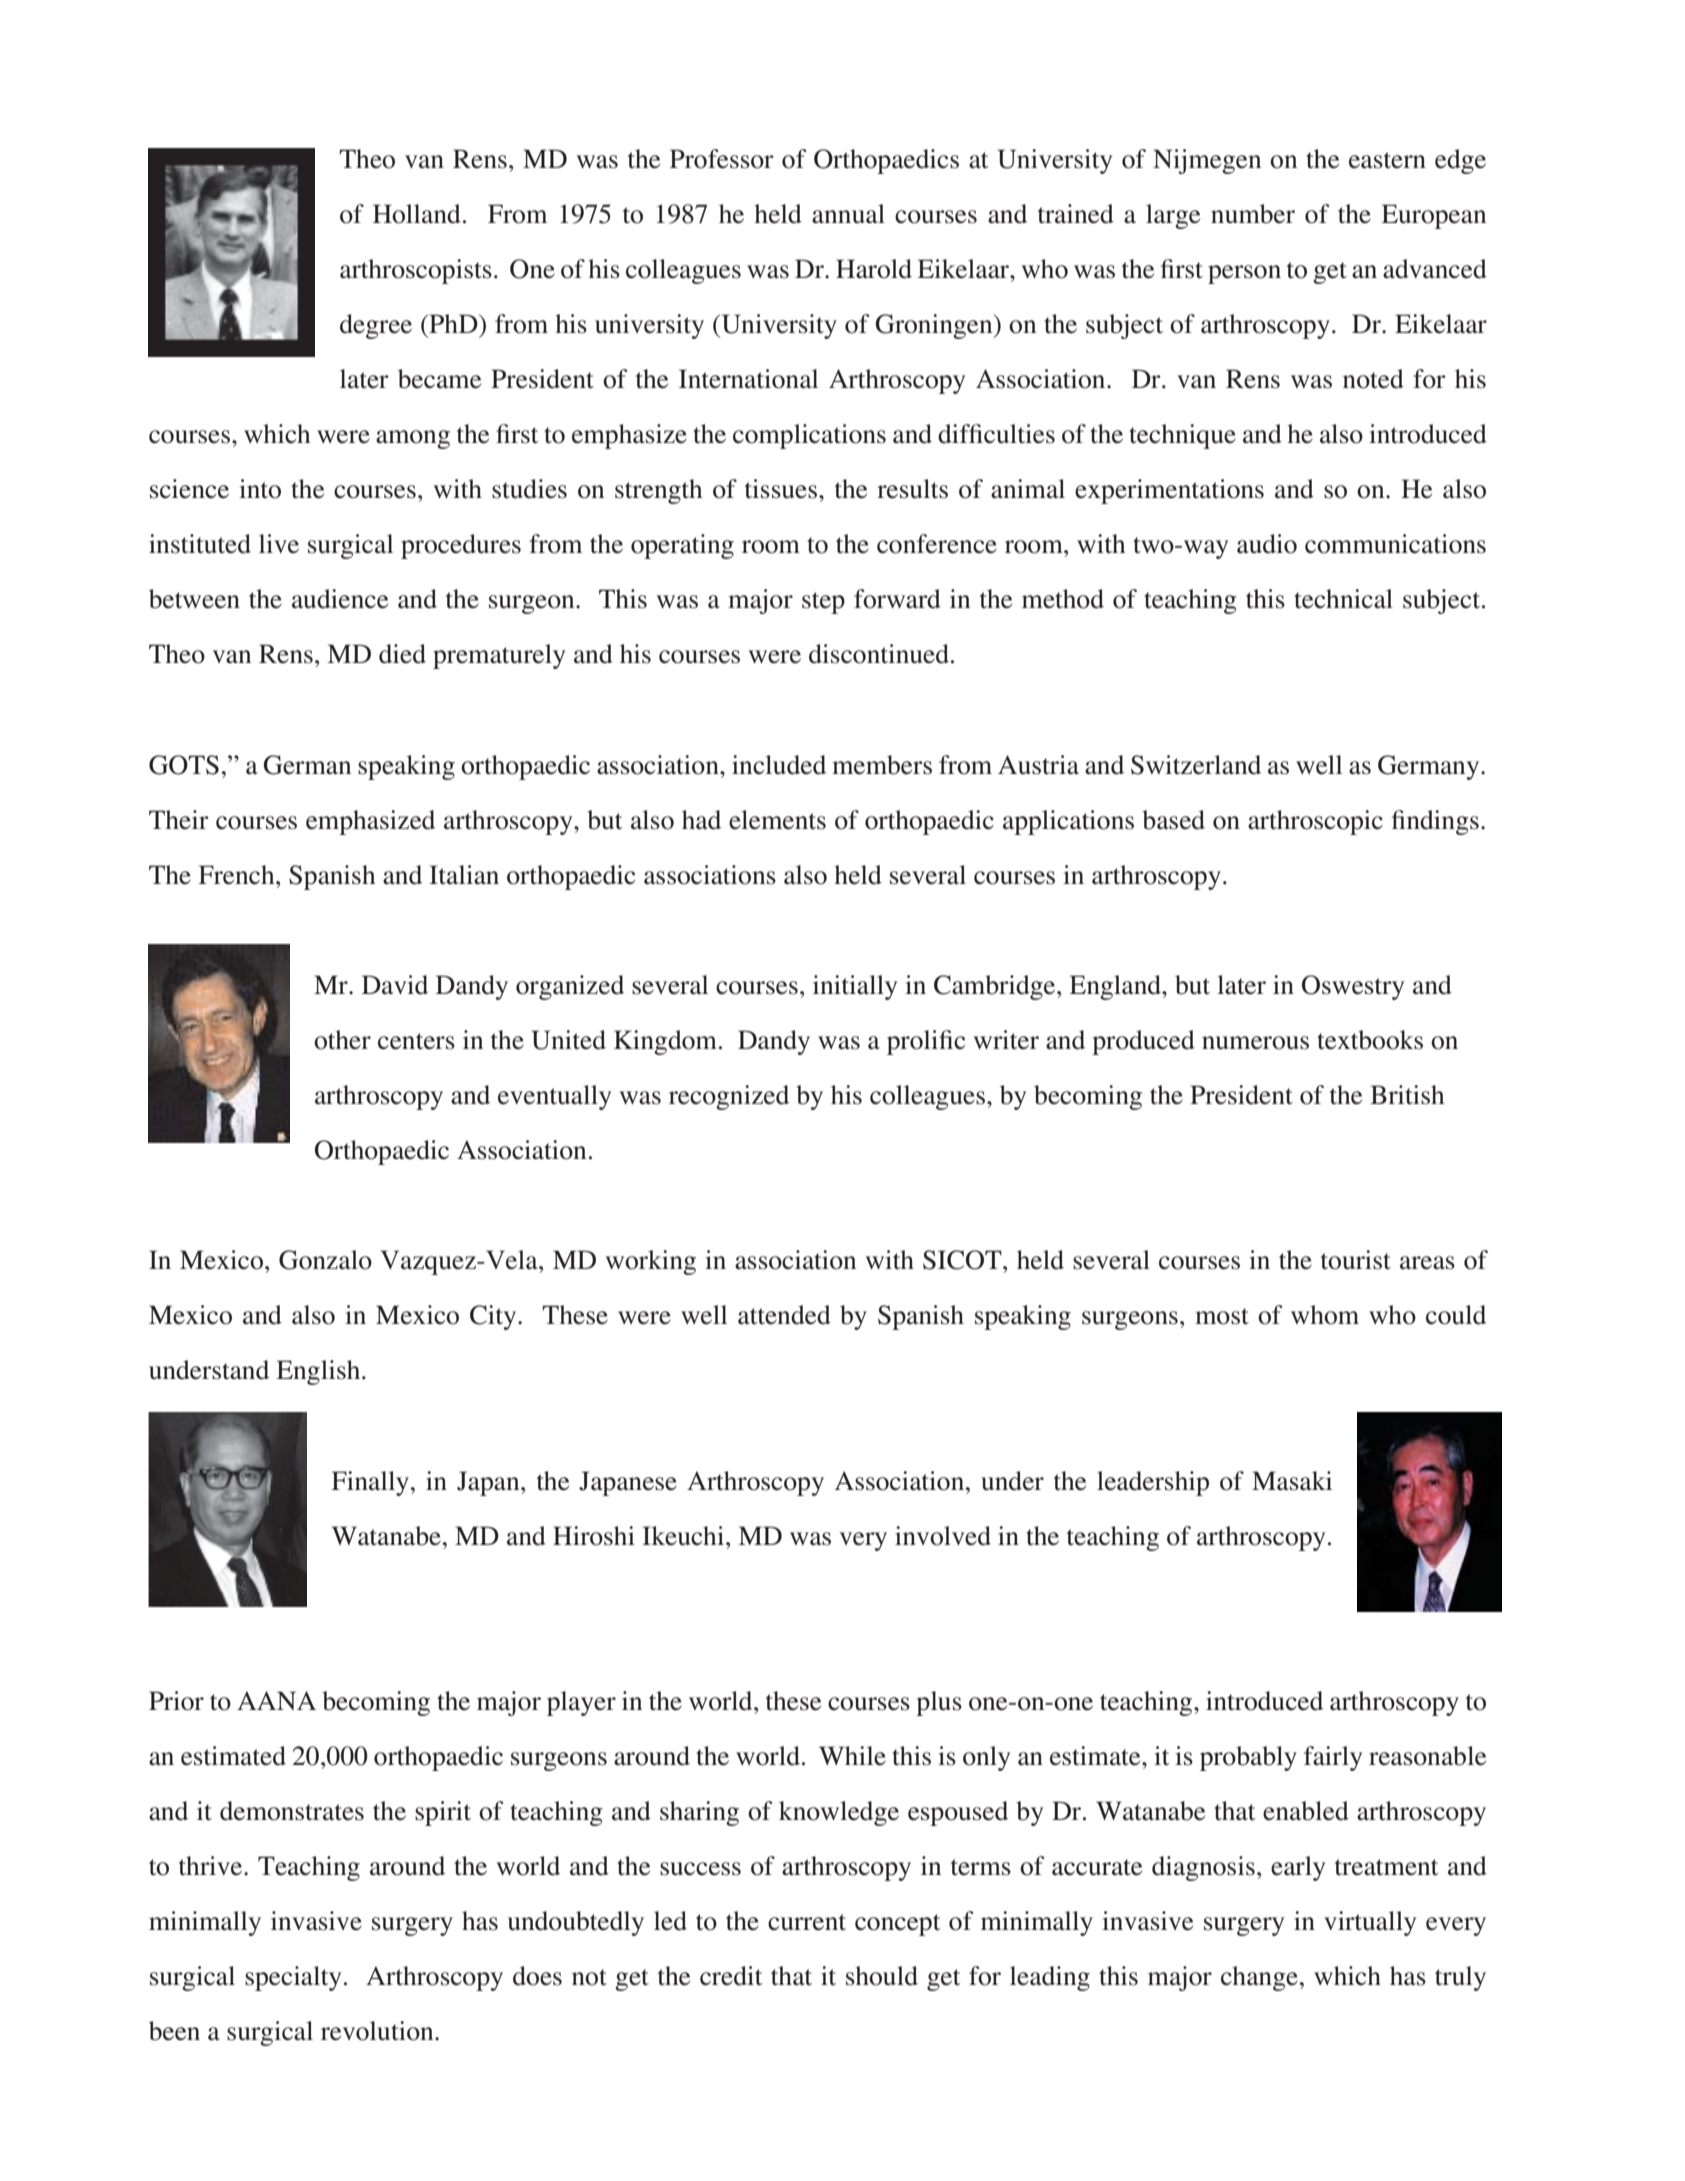  Describe the element at coordinates (340, 599) in the screenshot. I see `audience` at that location.
